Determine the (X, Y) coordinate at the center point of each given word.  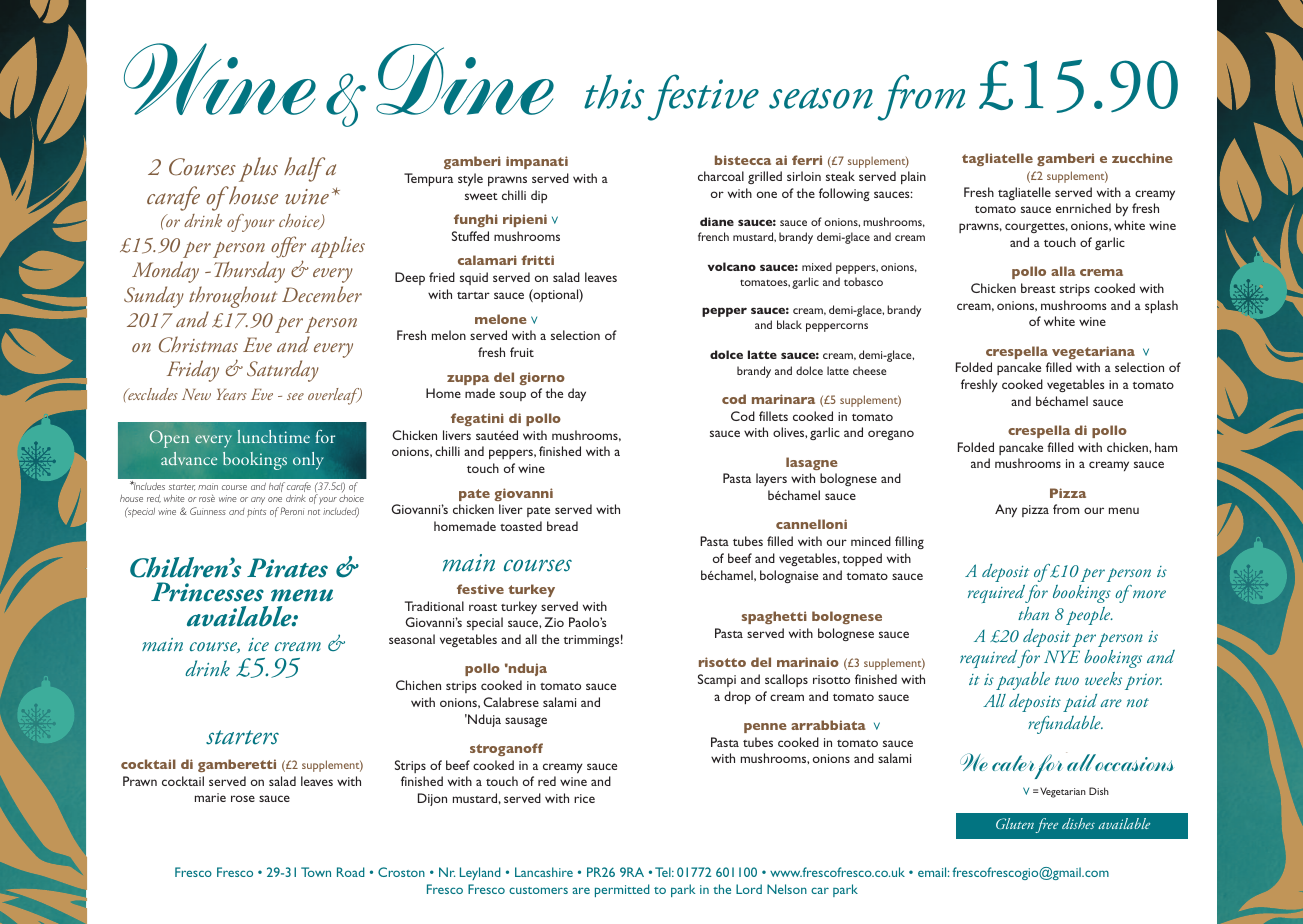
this (614, 91)
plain (913, 177)
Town (316, 872)
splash (1161, 306)
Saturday (283, 371)
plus (258, 169)
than (1033, 613)
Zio (554, 622)
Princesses (207, 592)
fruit (522, 352)
